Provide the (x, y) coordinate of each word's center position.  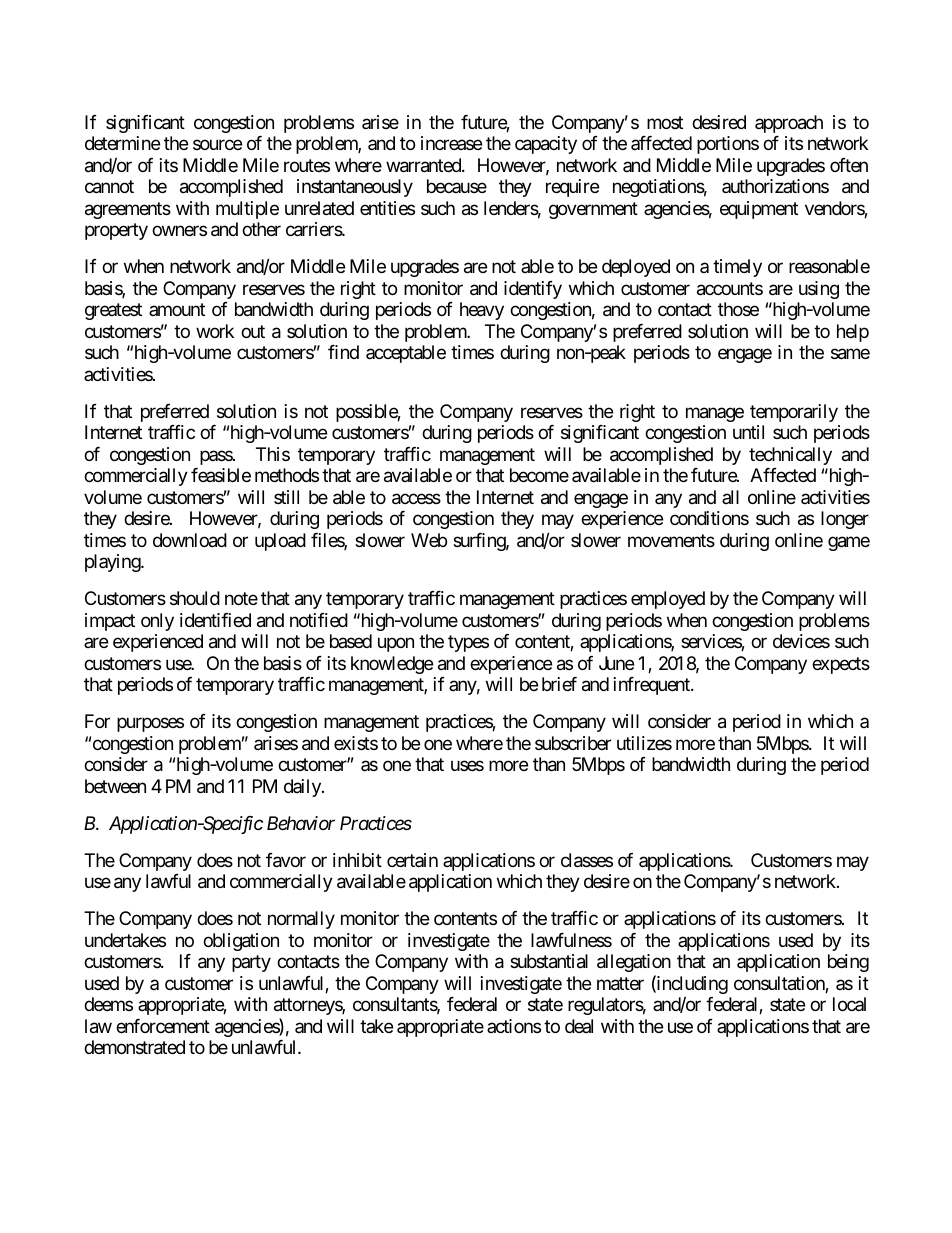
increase (451, 143)
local (849, 1004)
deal (579, 1026)
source (217, 145)
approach (789, 124)
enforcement (163, 1026)
